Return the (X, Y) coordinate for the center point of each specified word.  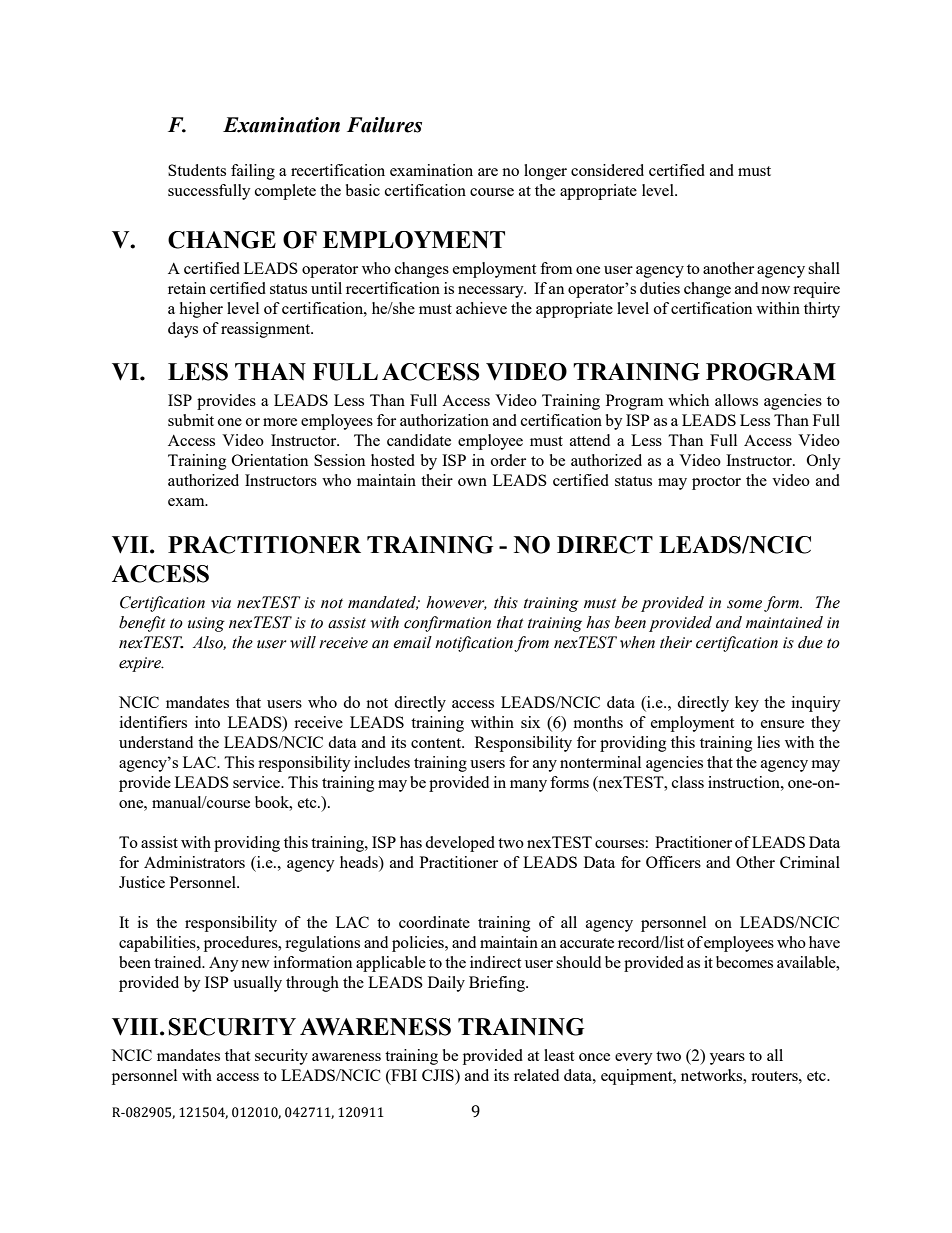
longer (545, 172)
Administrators (194, 862)
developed (460, 844)
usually (257, 984)
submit (191, 420)
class (688, 782)
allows (736, 400)
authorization (444, 420)
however (456, 603)
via (221, 603)
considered (607, 170)
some (746, 605)
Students (197, 170)
